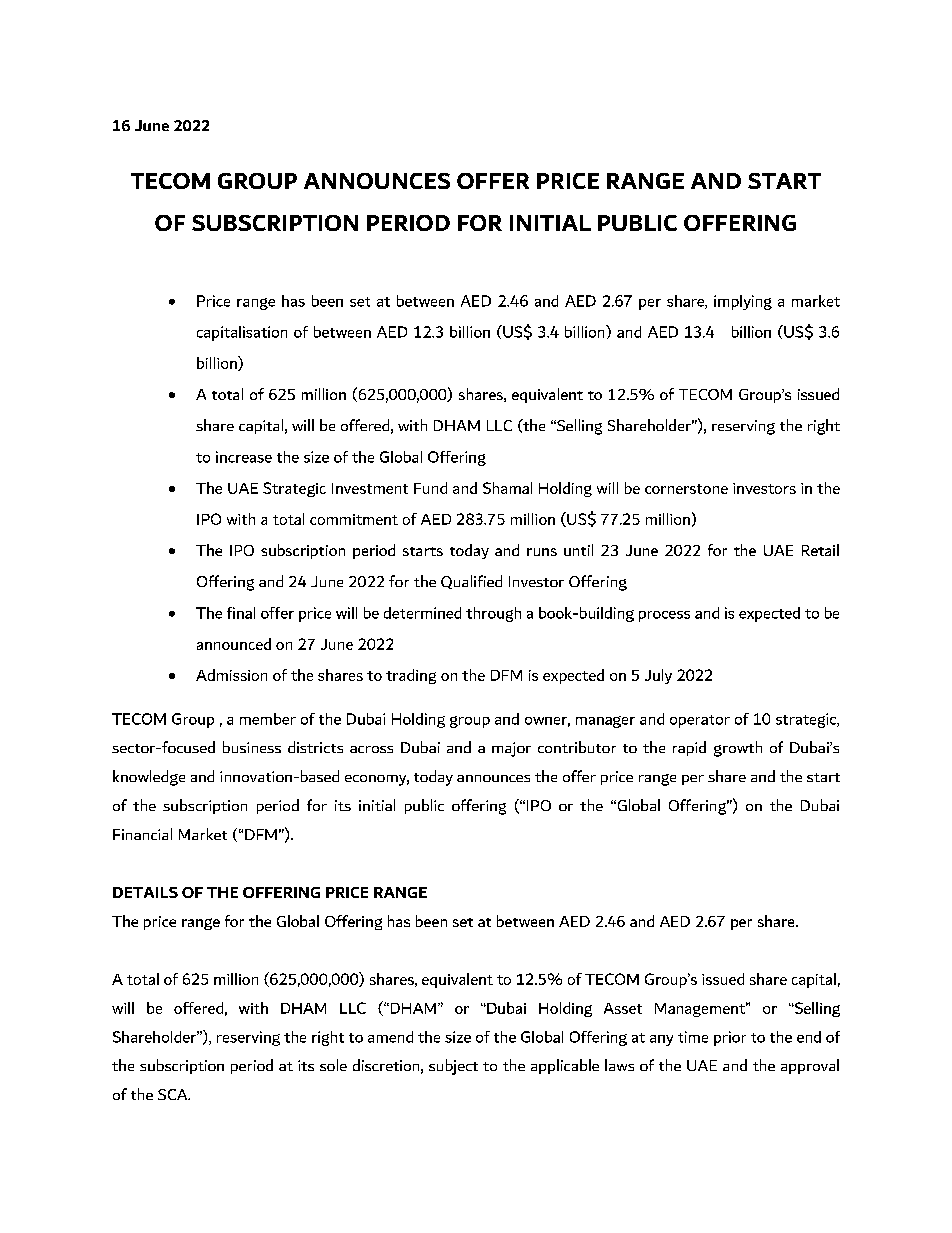 The image size is (952, 1233). Describe the element at coordinates (686, 489) in the page. I see `cornerstone` at that location.
